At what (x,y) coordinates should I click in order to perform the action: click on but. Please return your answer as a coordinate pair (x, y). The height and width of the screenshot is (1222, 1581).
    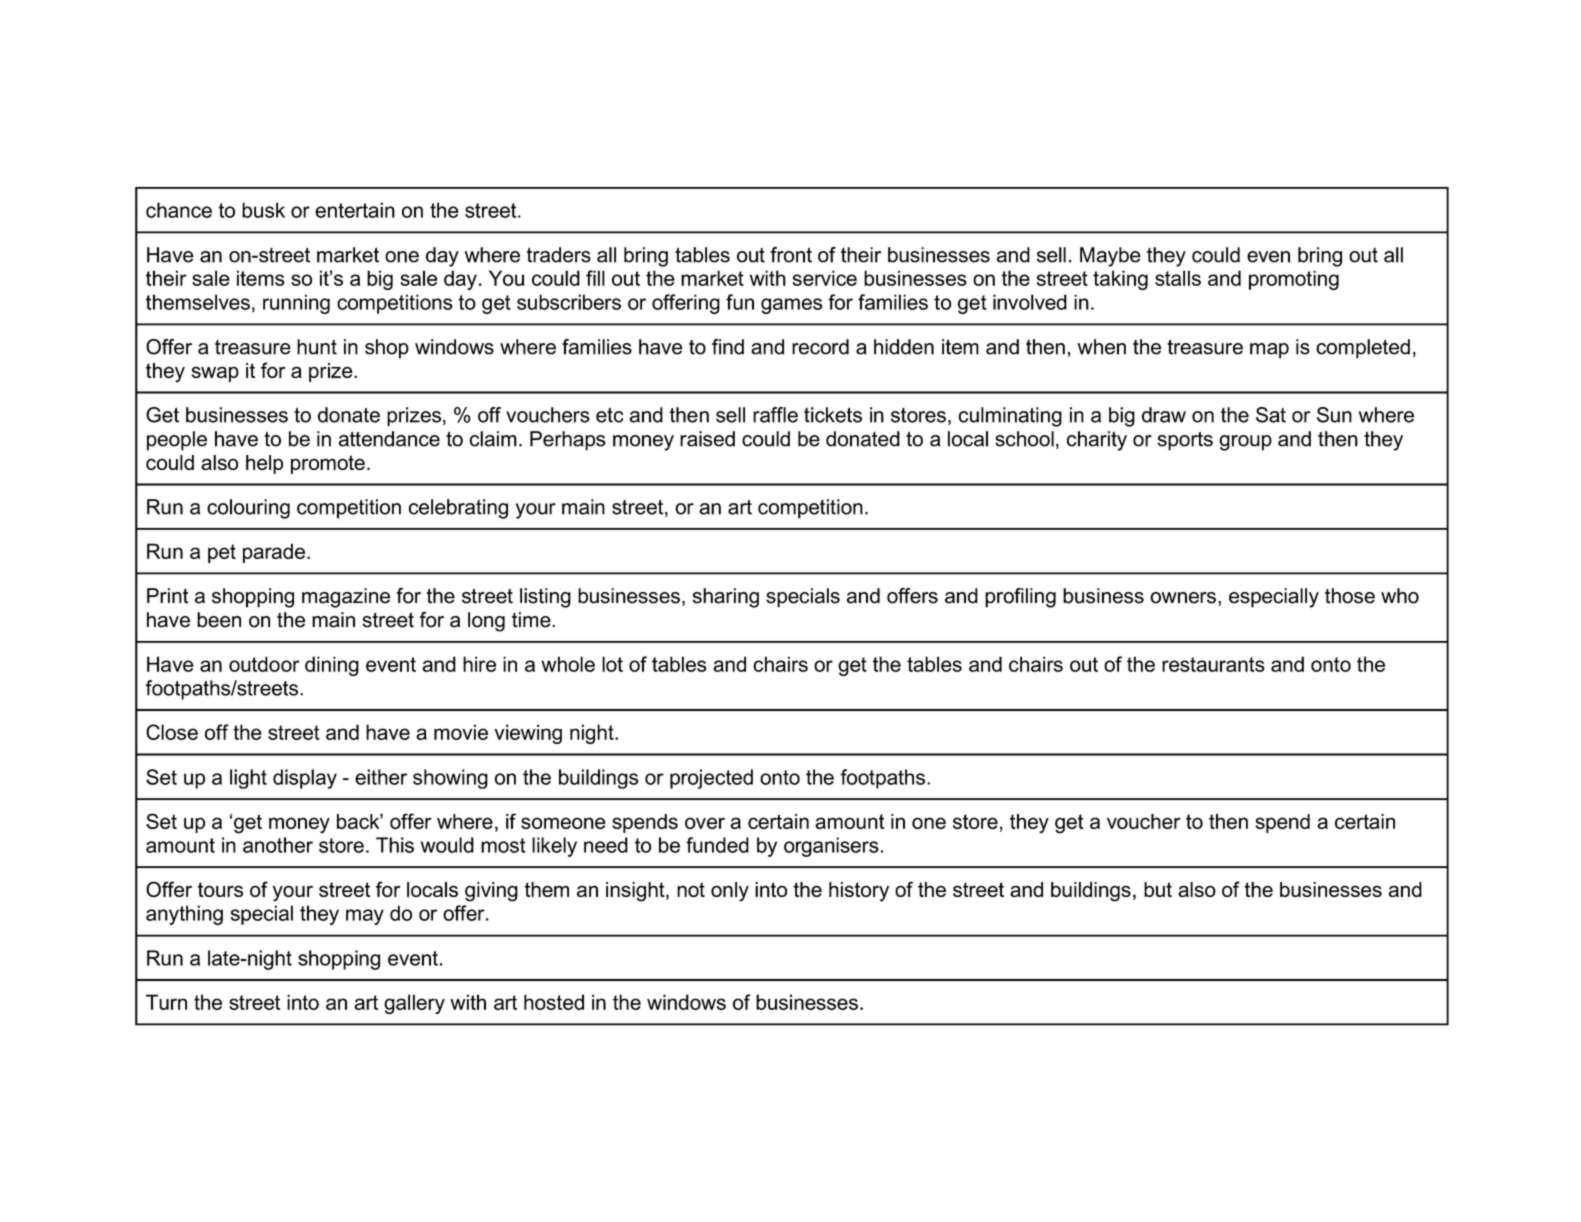
    Looking at the image, I should click on (1158, 889).
